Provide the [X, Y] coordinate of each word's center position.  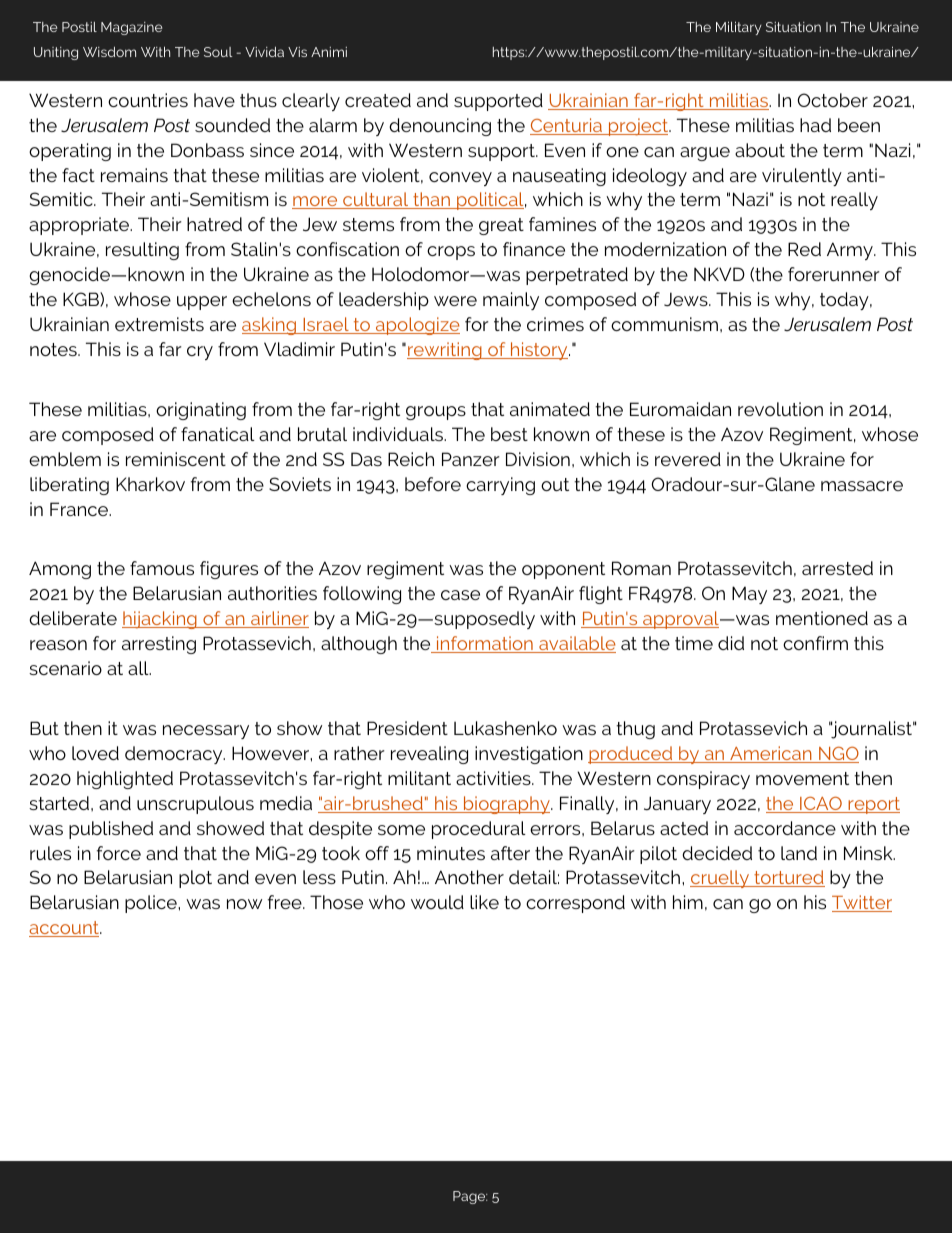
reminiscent [176, 459]
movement [802, 778]
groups [436, 413]
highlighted [125, 780]
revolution [780, 409]
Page [470, 1197]
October [832, 100]
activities [494, 778]
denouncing [440, 127]
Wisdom [109, 52]
